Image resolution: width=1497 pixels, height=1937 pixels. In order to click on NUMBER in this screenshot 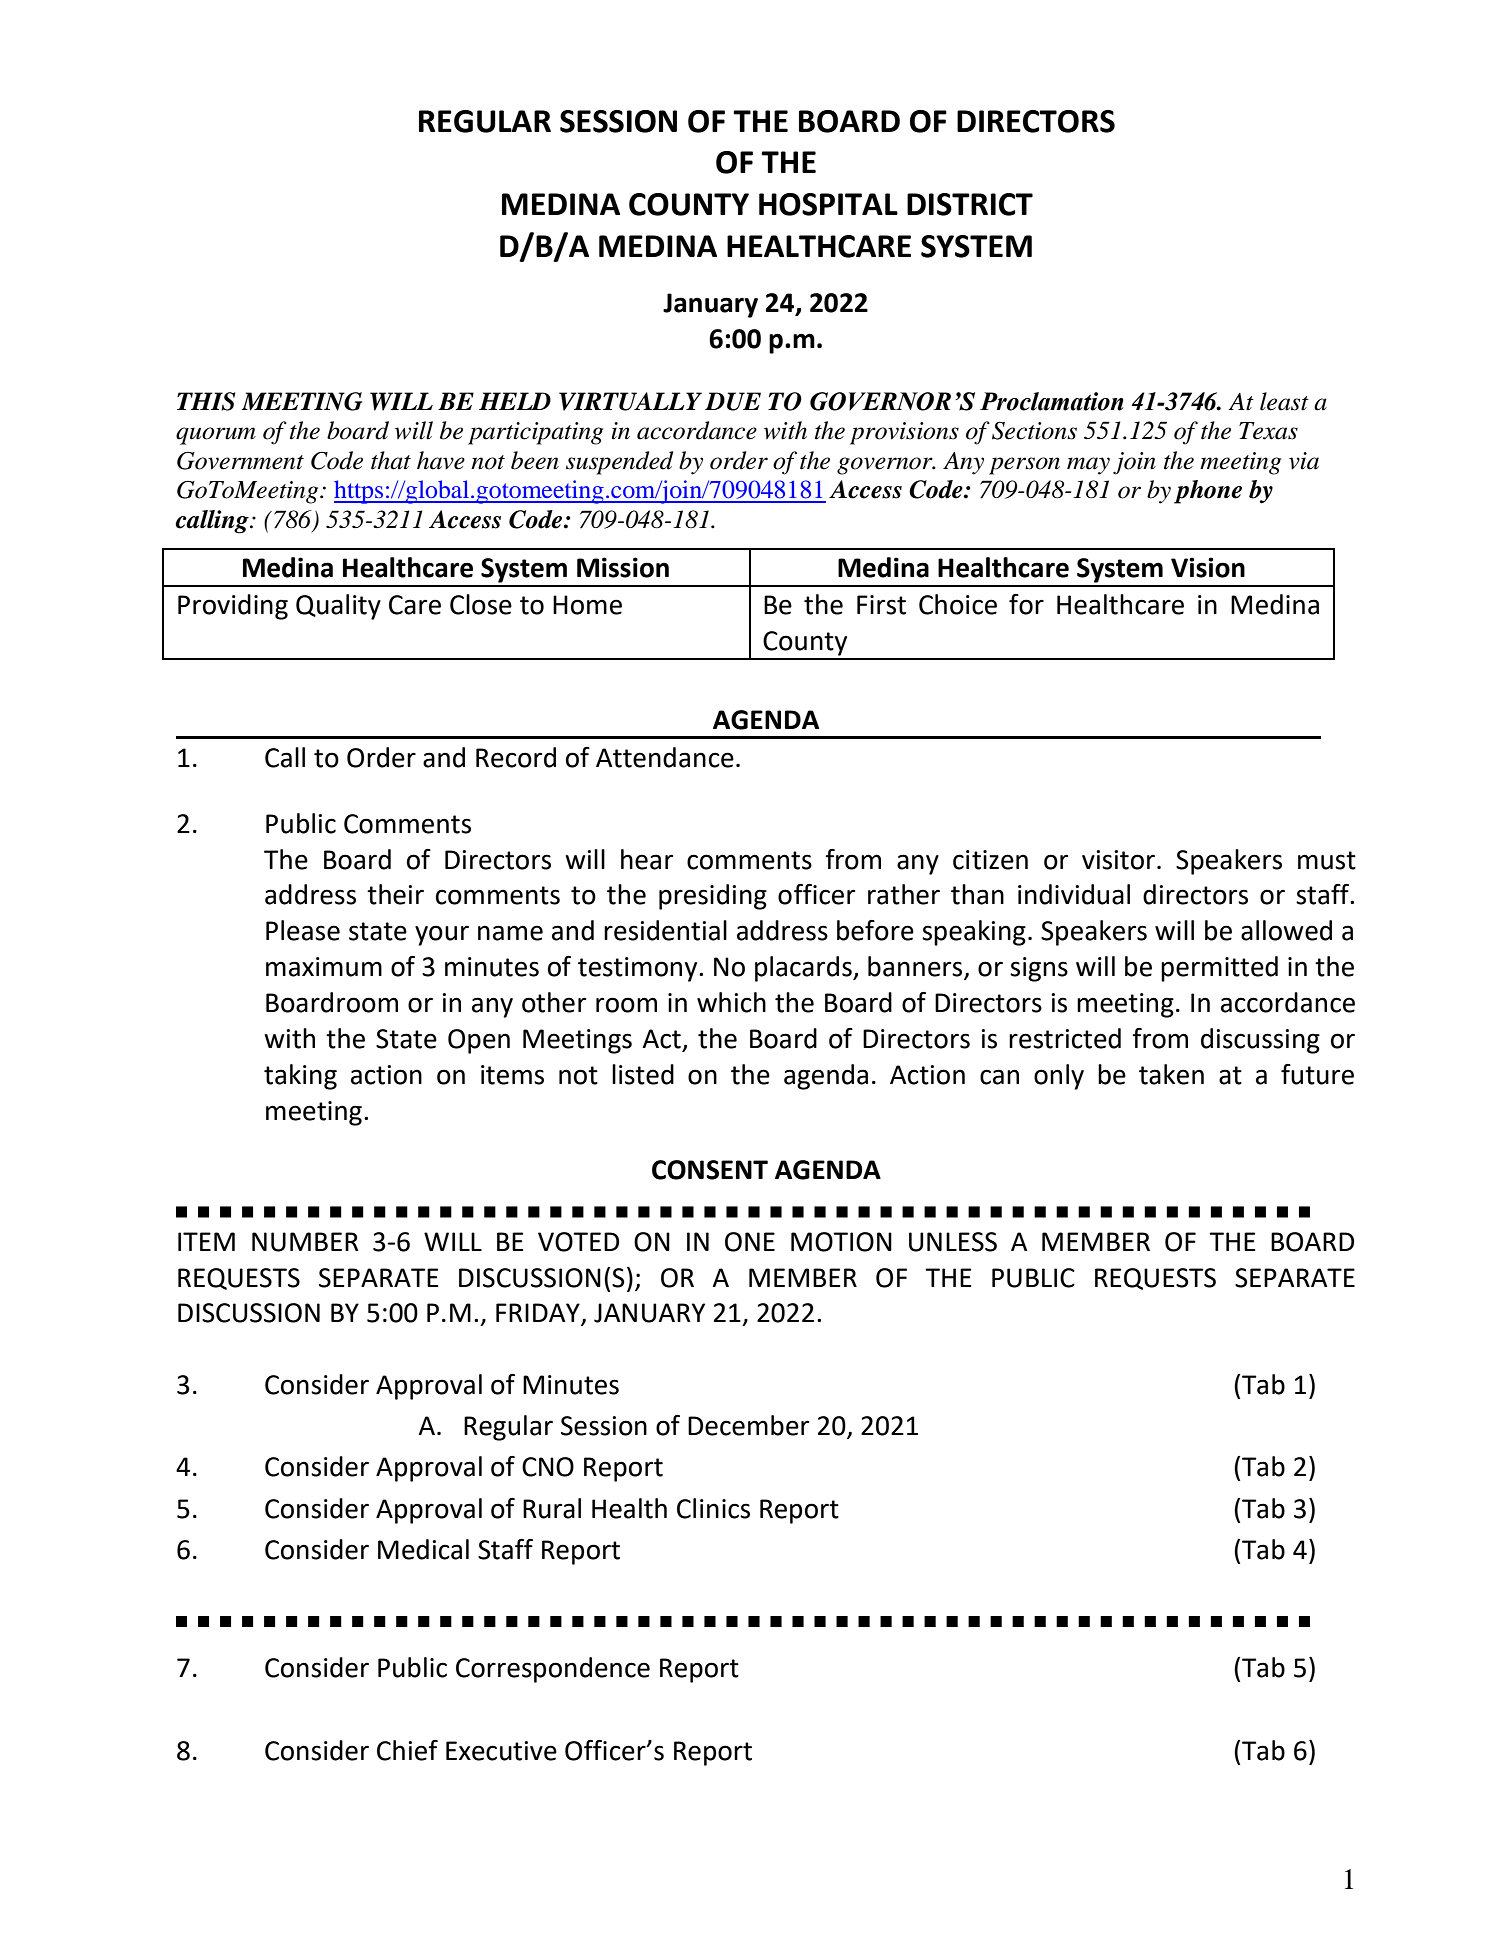, I will do `click(305, 1242)`.
